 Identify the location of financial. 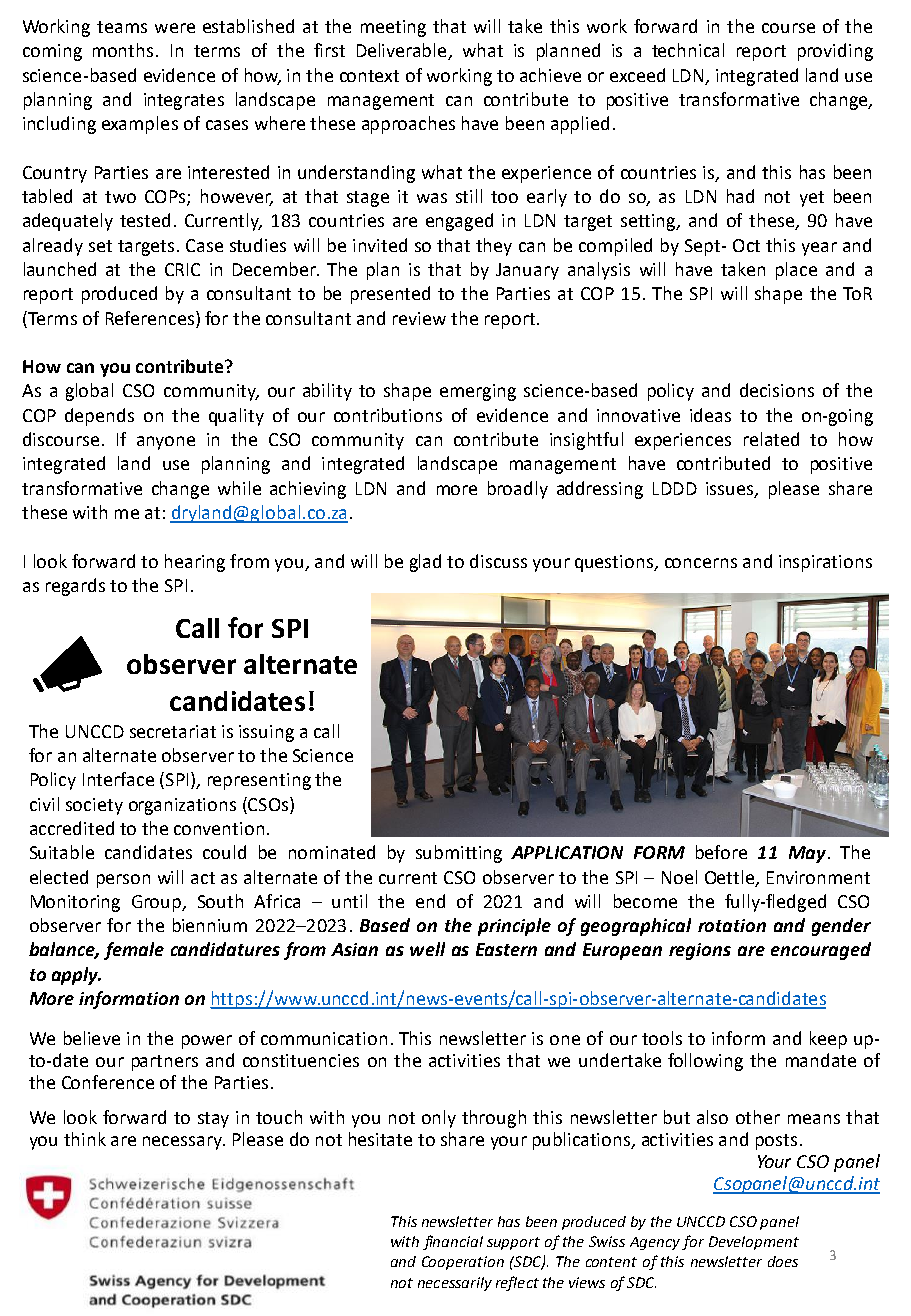
(453, 1242).
